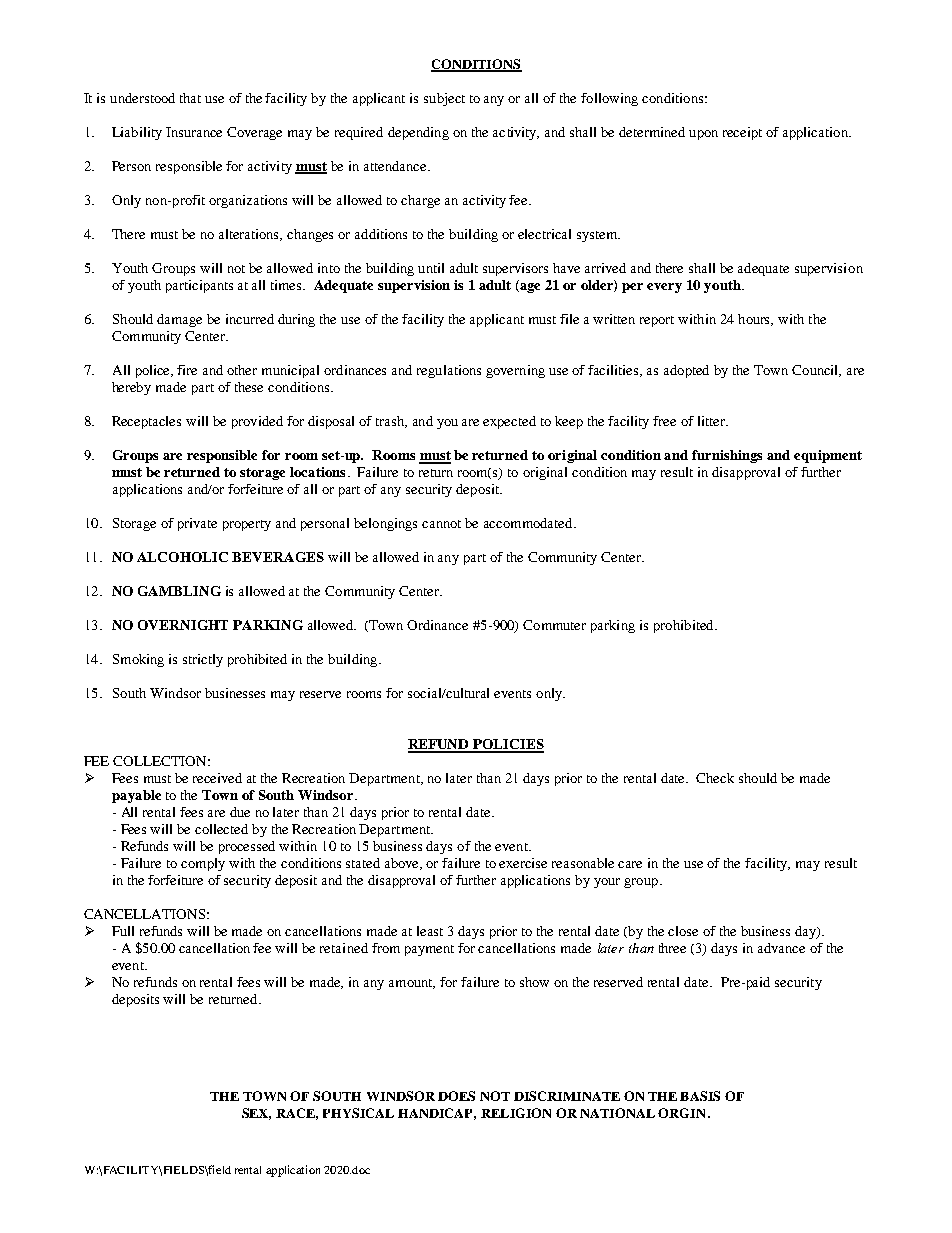 This image has width=952, height=1233. Describe the element at coordinates (187, 370) in the image. I see `fire` at that location.
